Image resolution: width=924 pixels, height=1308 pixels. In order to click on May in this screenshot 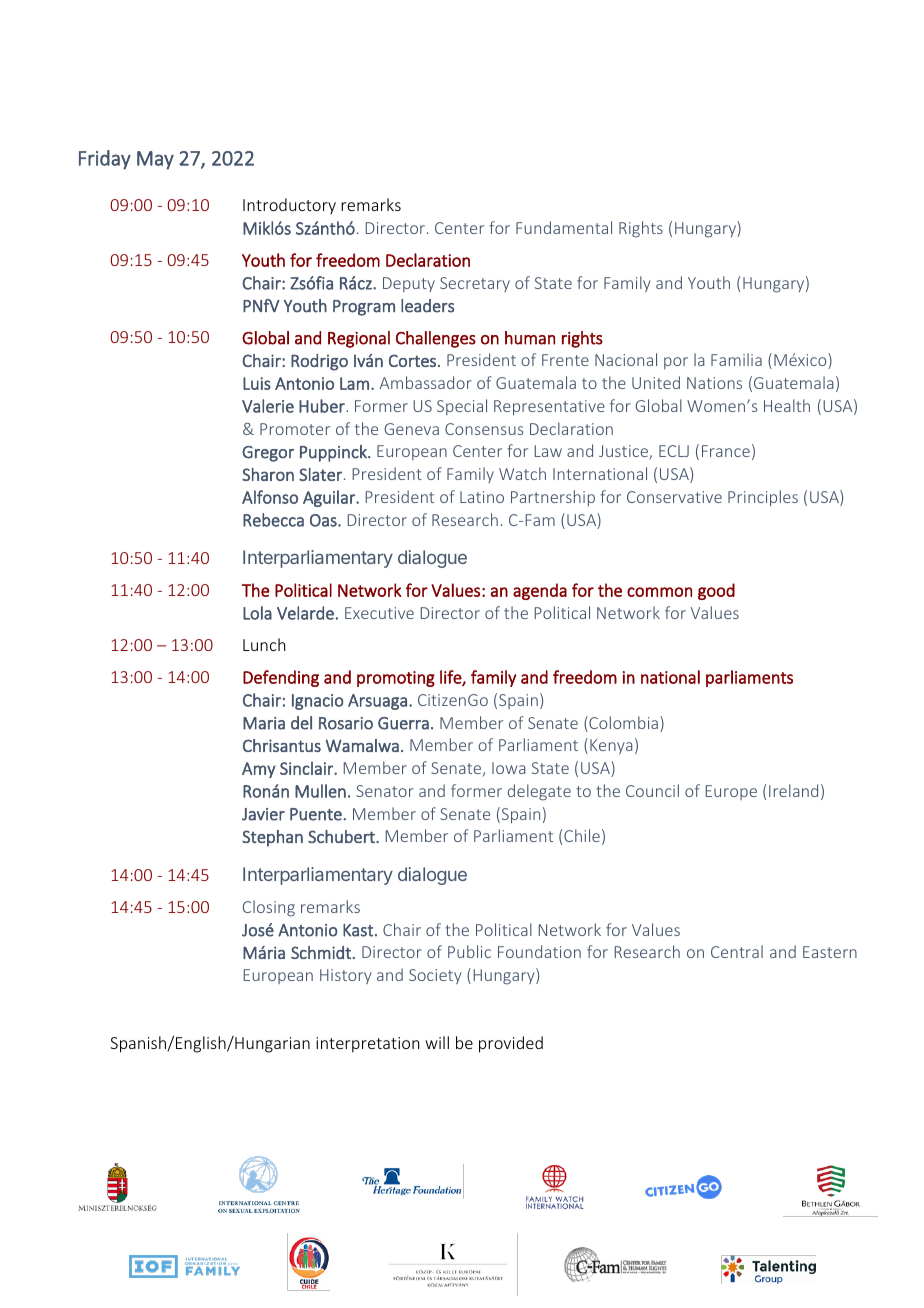, I will do `click(155, 160)`.
